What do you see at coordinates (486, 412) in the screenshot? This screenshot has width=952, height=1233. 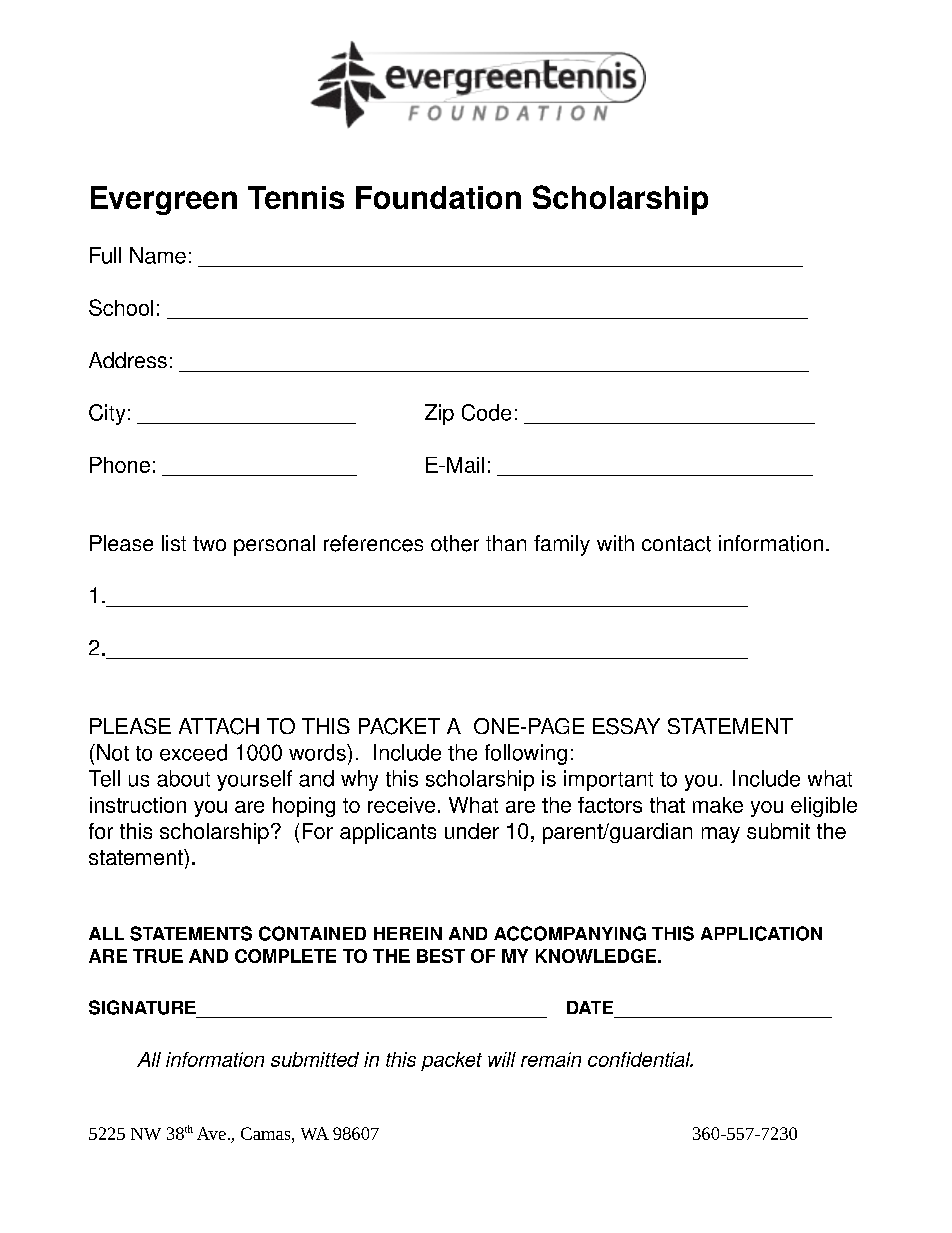 I see `Code` at bounding box center [486, 412].
